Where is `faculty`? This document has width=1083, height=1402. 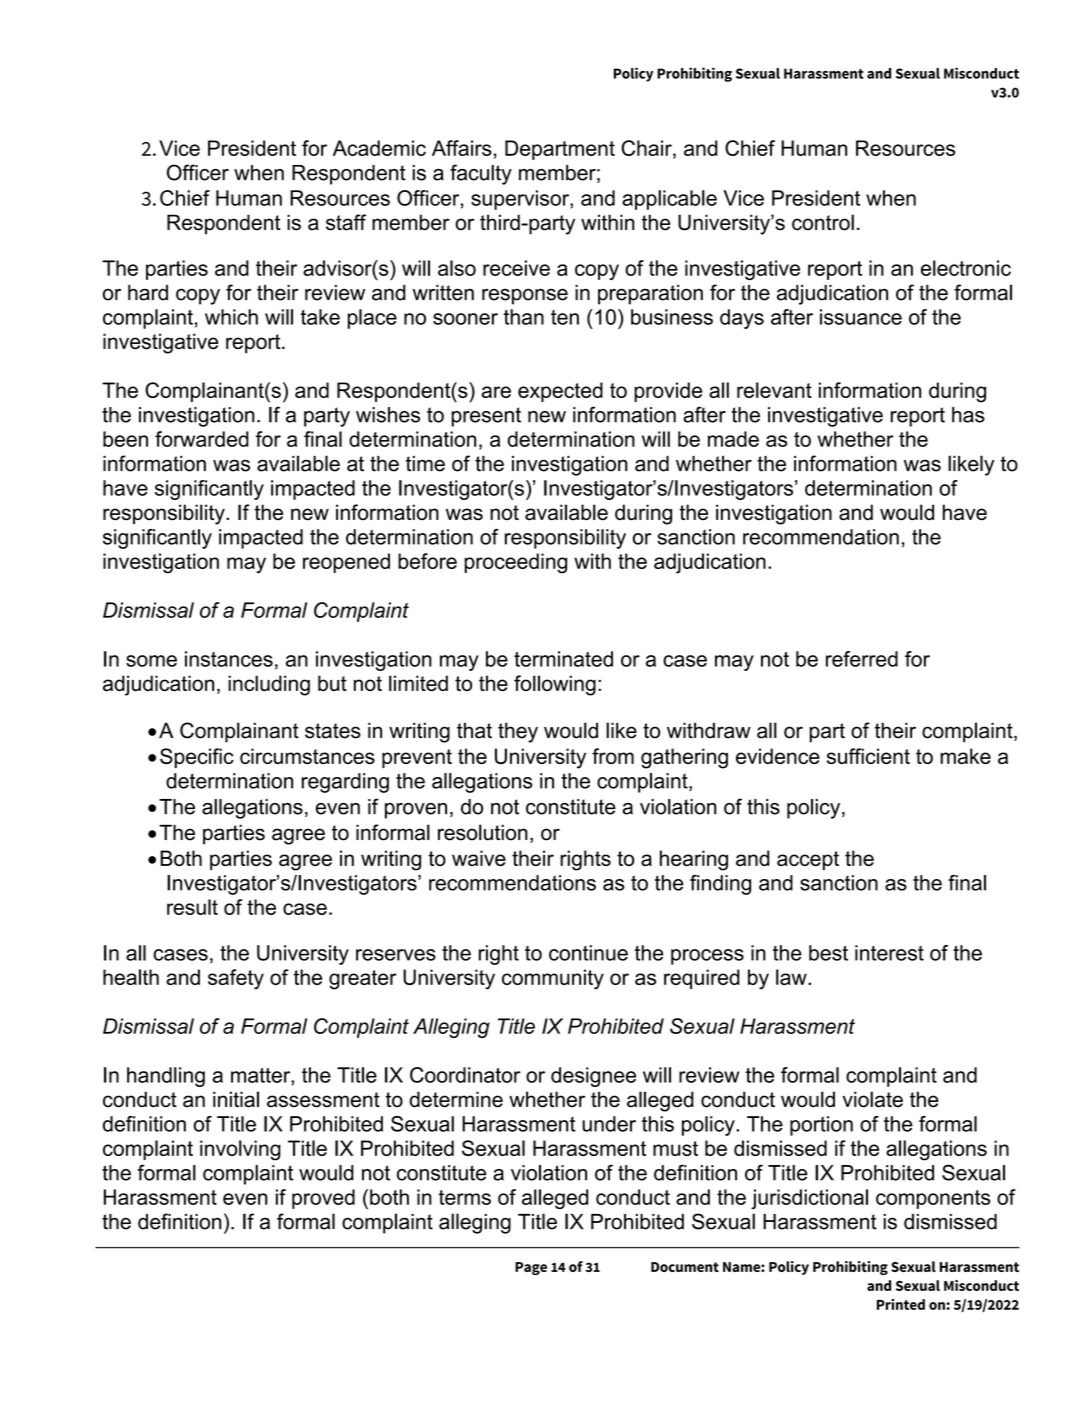 faculty is located at coordinates (481, 174).
